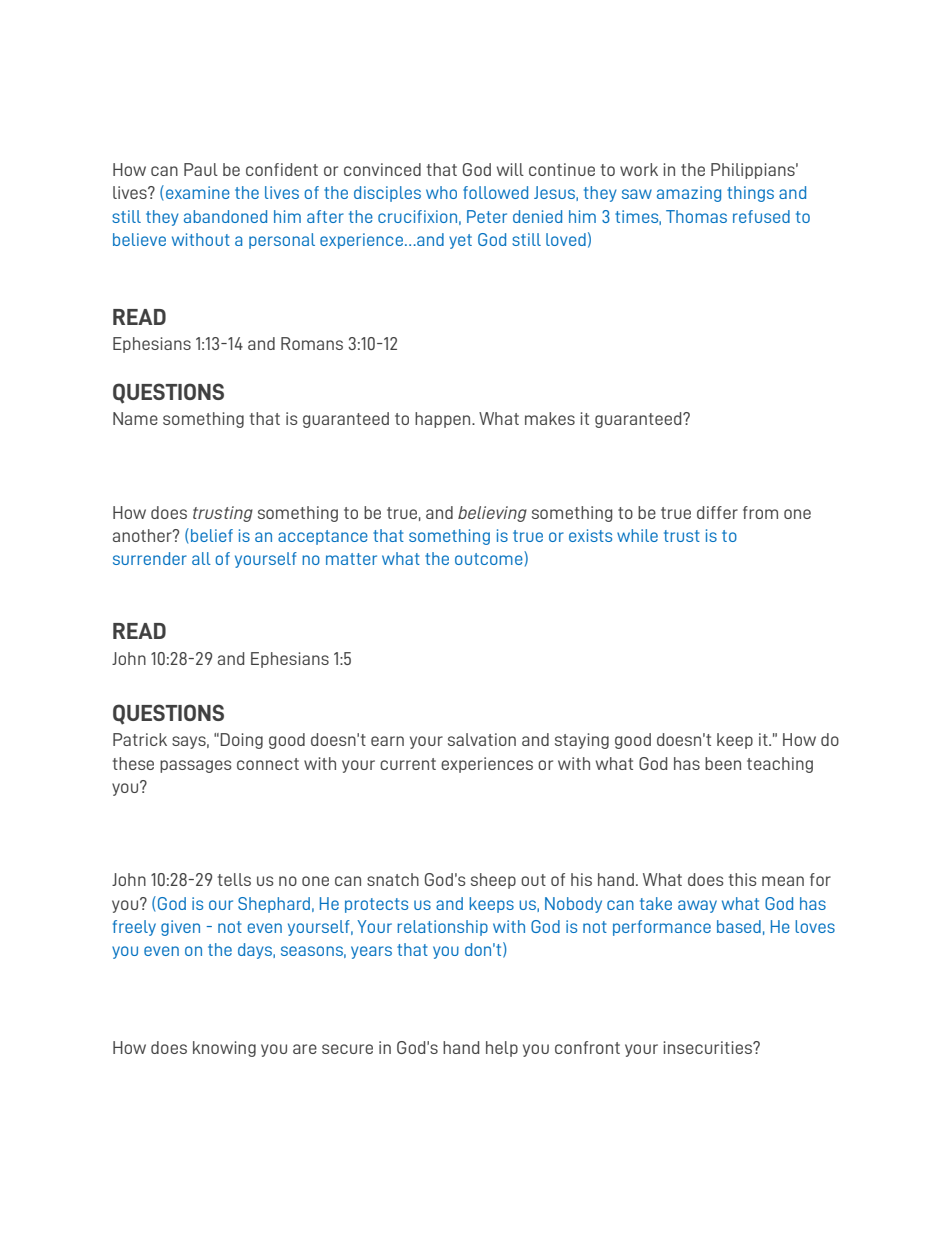 The height and width of the screenshot is (1233, 952). I want to click on Name, so click(135, 418).
